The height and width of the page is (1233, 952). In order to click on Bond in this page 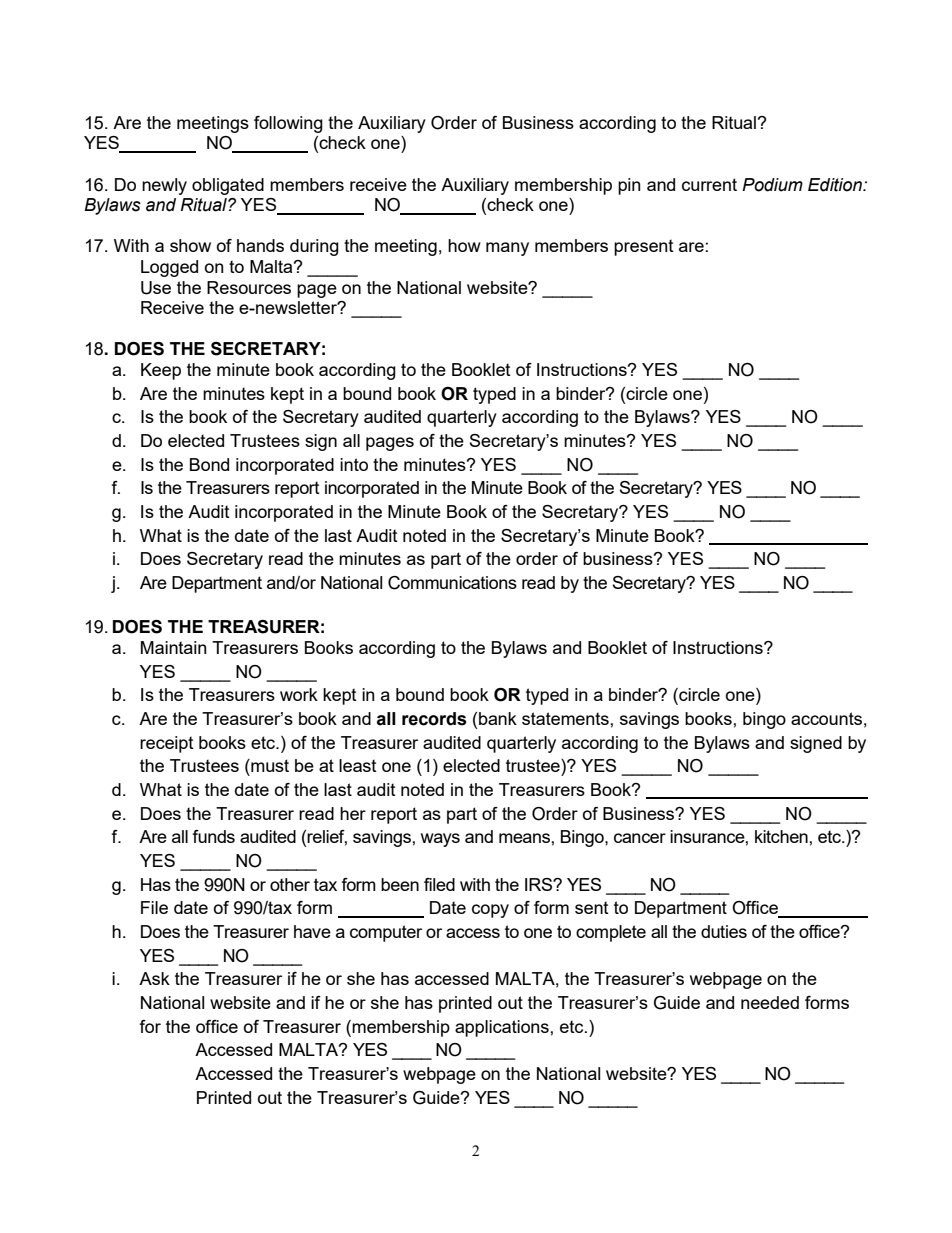, I will do `click(209, 464)`.
